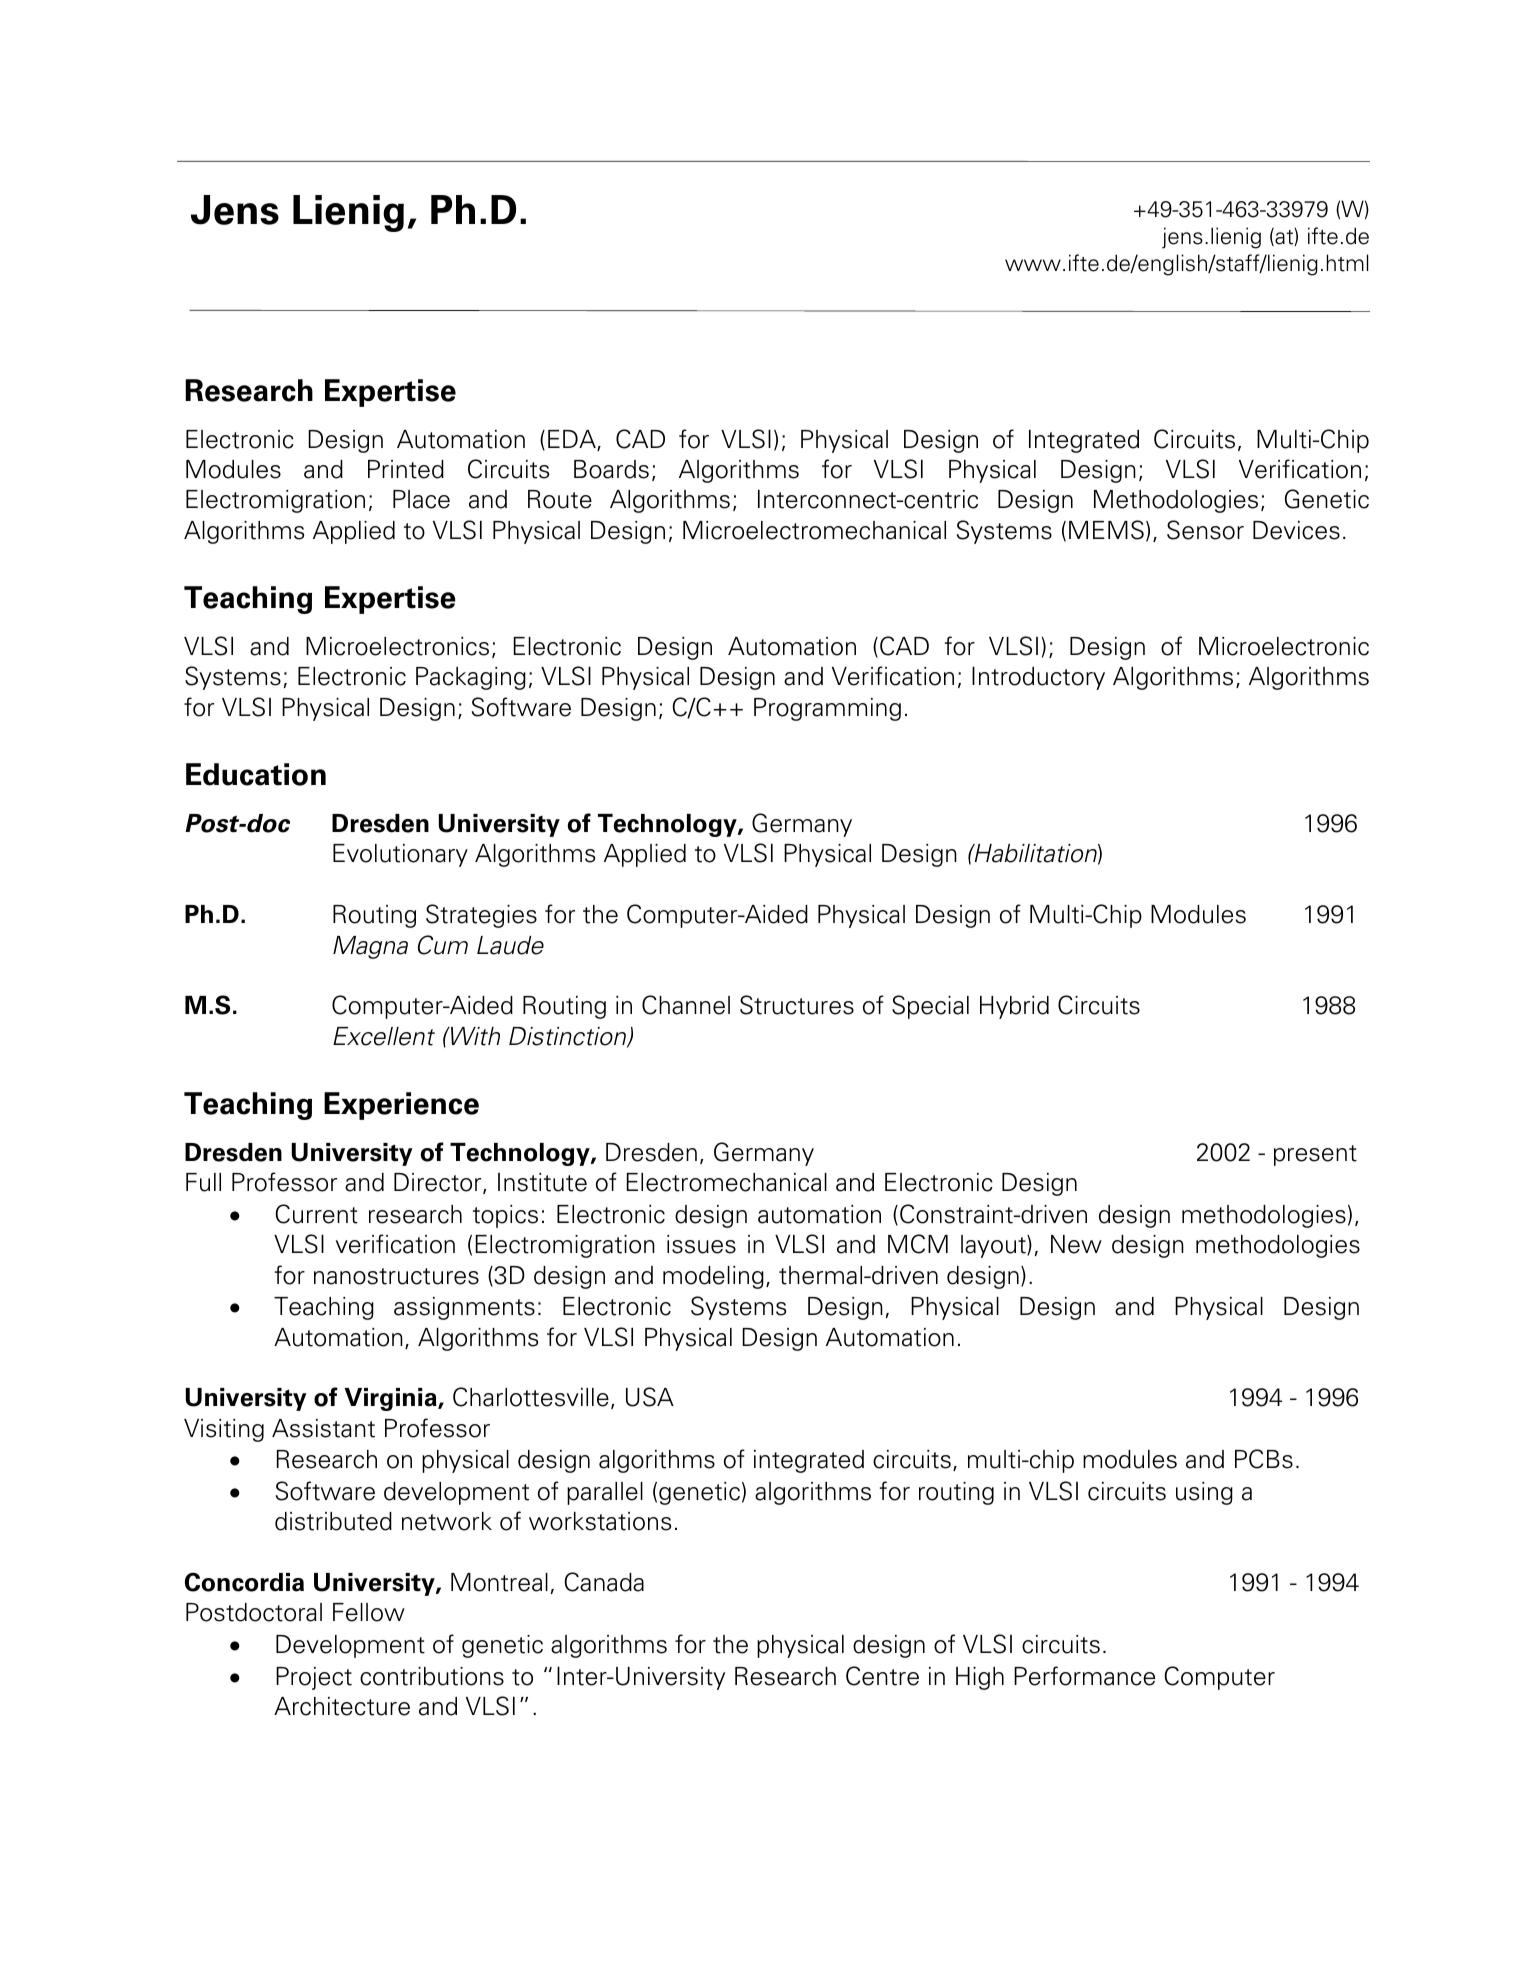  Describe the element at coordinates (314, 1678) in the screenshot. I see `Project` at that location.
